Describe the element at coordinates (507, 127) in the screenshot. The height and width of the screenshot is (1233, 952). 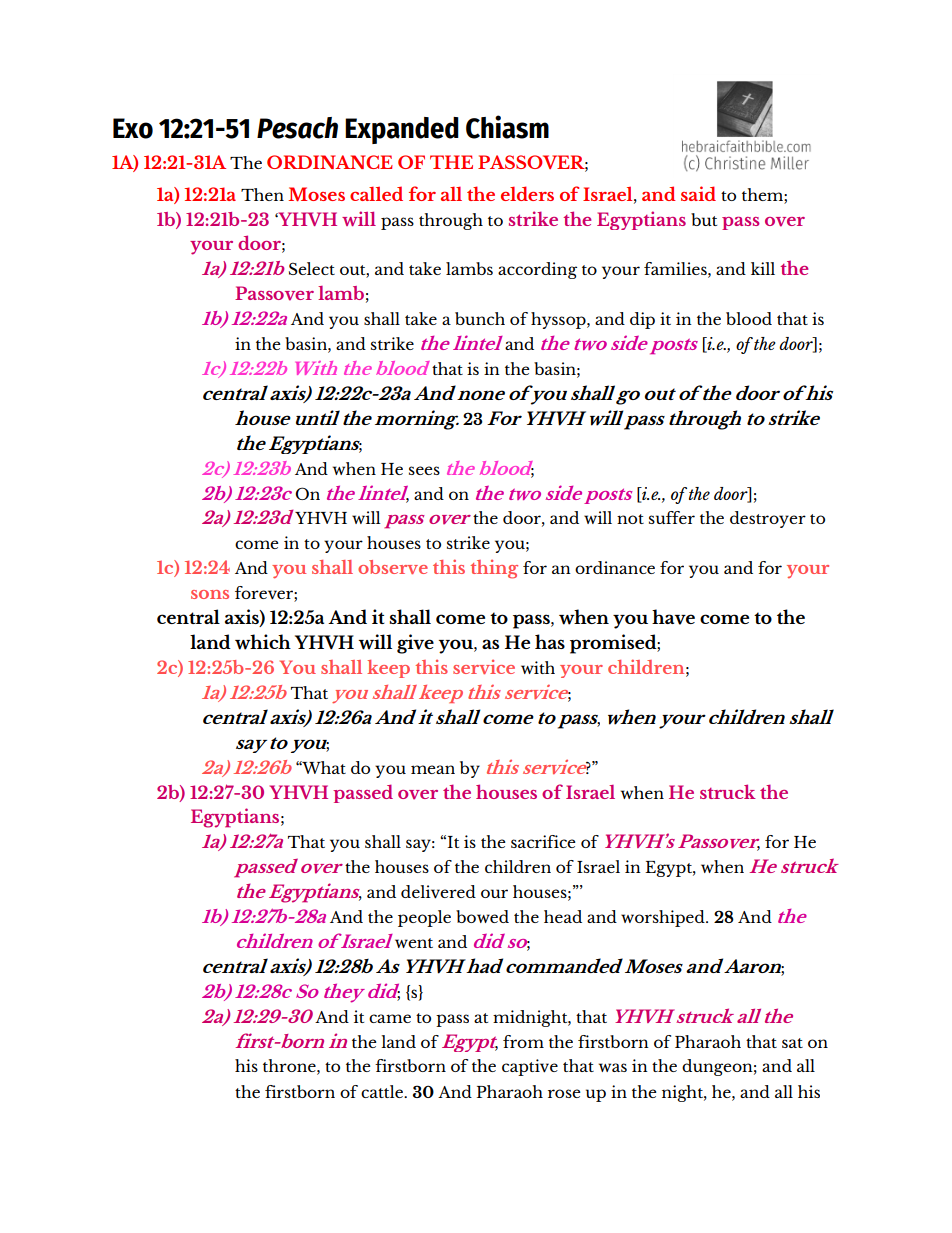
I see `Chiasm` at that location.
